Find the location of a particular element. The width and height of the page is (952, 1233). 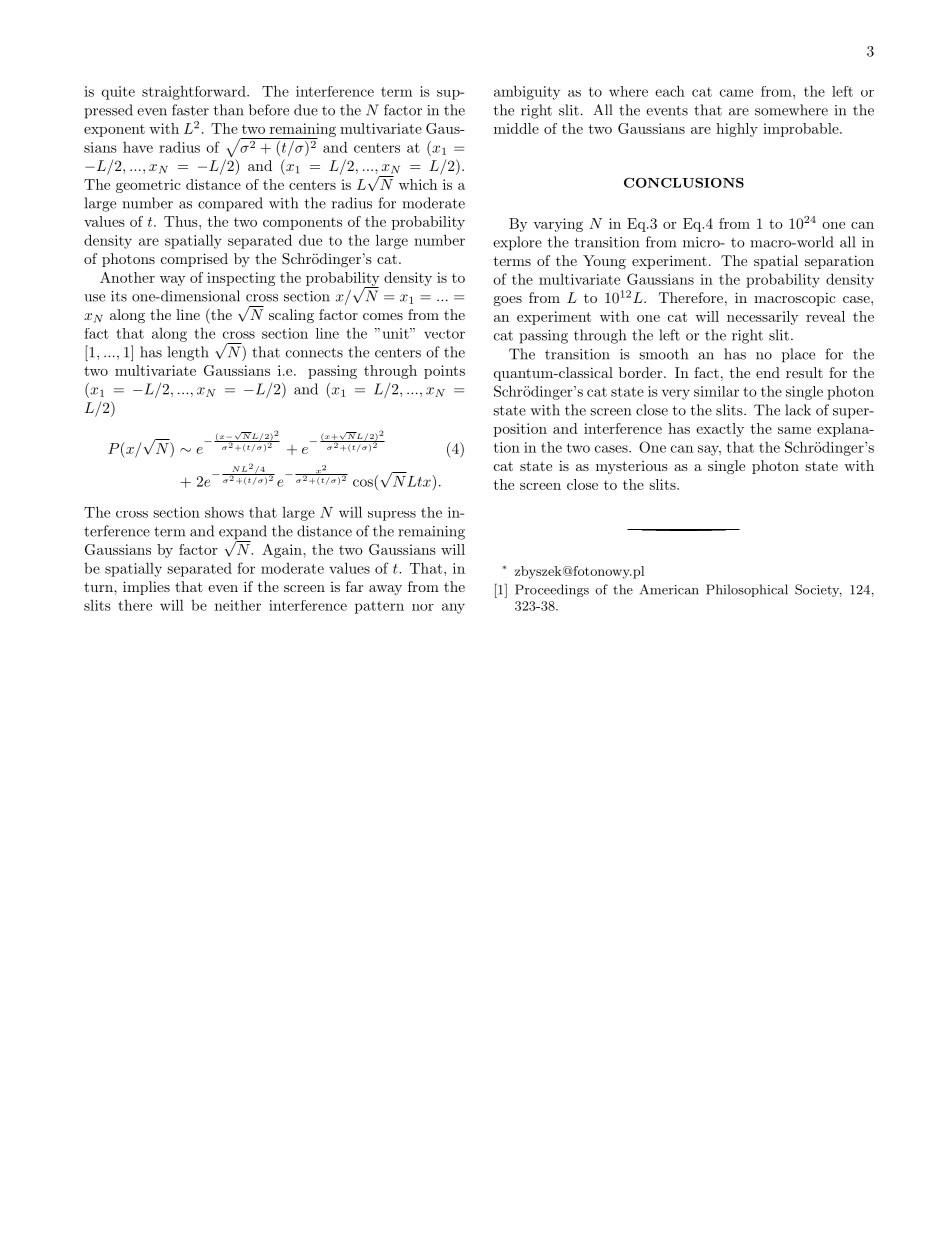

length is located at coordinates (188, 353).
